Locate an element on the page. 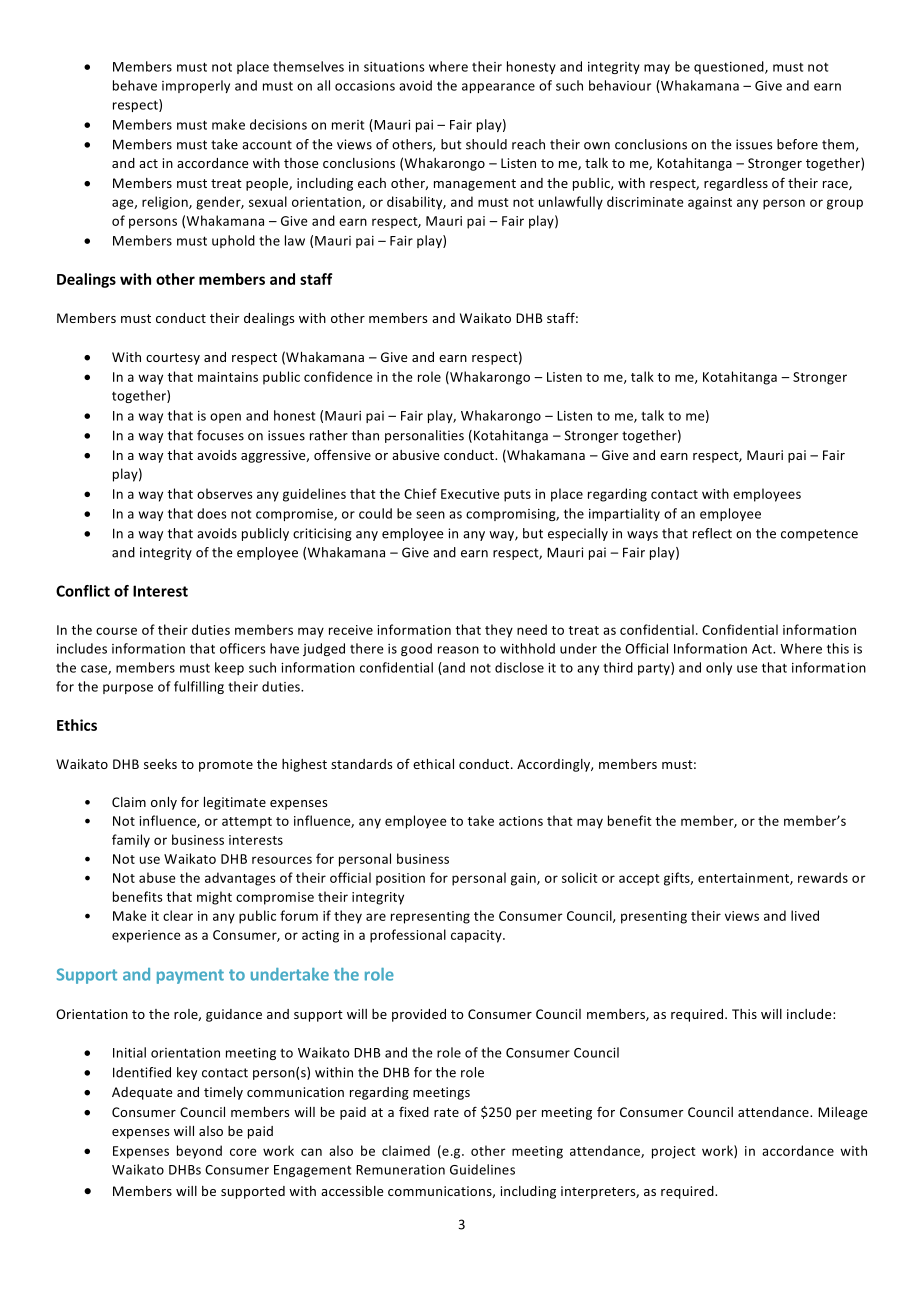 This page has width=924, height=1308. appearance is located at coordinates (498, 88).
